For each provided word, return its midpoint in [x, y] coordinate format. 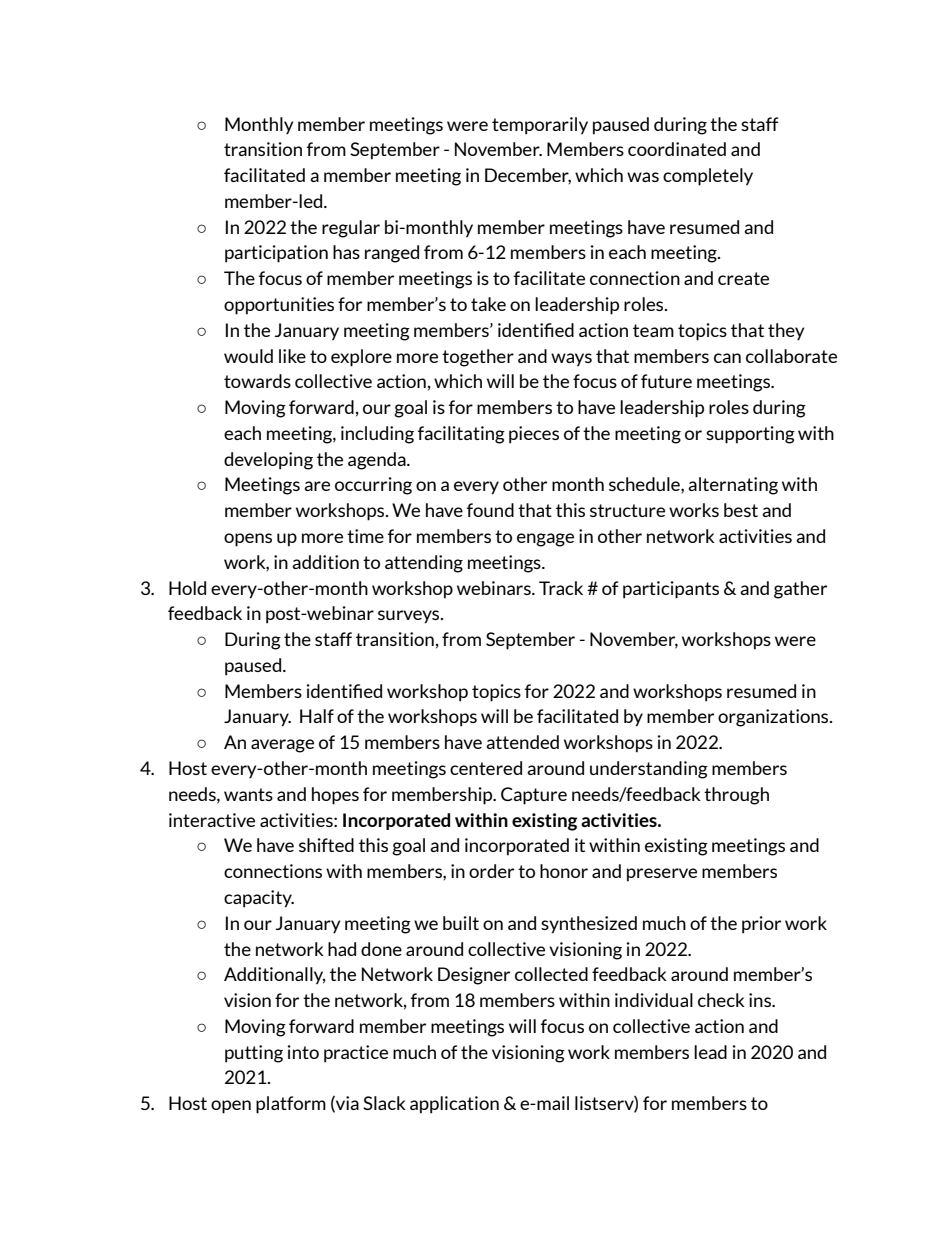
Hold [187, 588]
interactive [212, 820]
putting [254, 1054]
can [727, 358]
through [736, 796]
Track [561, 588]
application [454, 1105]
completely [708, 177]
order [491, 871]
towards [257, 381]
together [478, 358]
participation [276, 254]
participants [671, 590]
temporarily [540, 126]
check [721, 1000]
